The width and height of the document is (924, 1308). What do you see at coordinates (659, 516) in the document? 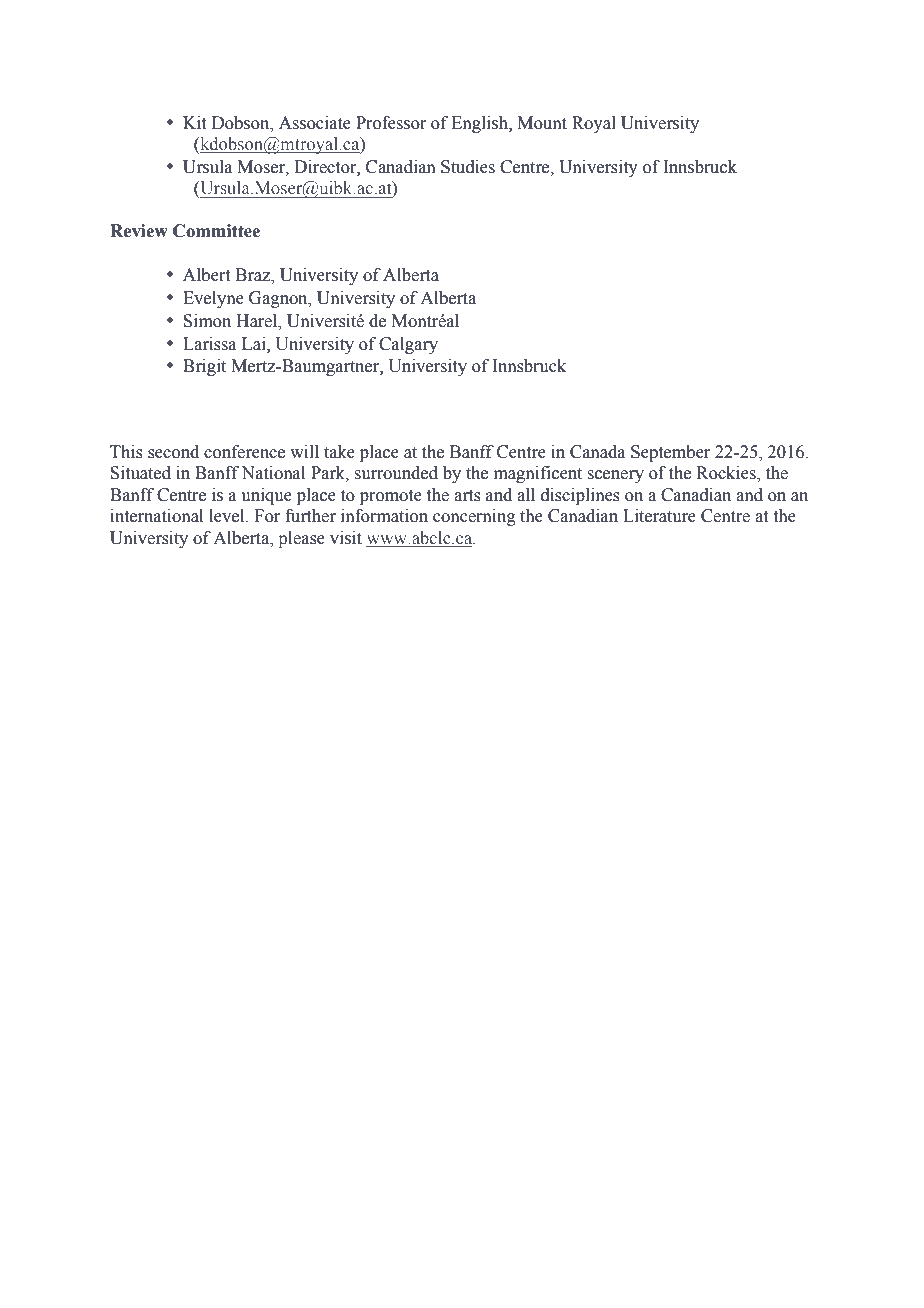
I see `Literature` at bounding box center [659, 516].
